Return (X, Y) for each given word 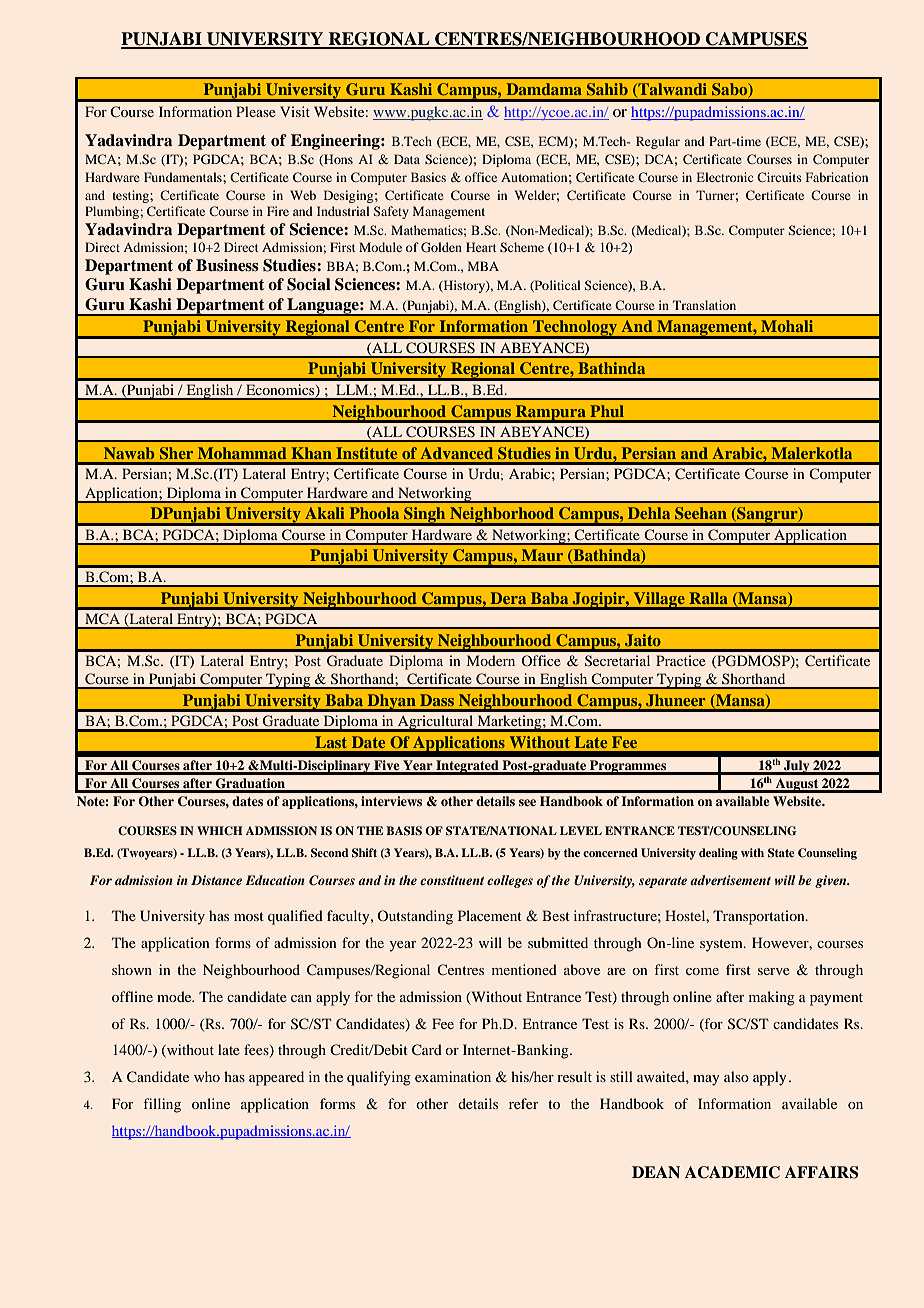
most (249, 916)
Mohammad (242, 453)
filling (162, 1105)
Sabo (731, 90)
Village (659, 601)
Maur (542, 555)
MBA (483, 266)
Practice (681, 660)
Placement (490, 915)
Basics (428, 177)
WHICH (220, 831)
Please (256, 111)
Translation (704, 305)
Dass (437, 700)
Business (227, 265)
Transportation (760, 917)
